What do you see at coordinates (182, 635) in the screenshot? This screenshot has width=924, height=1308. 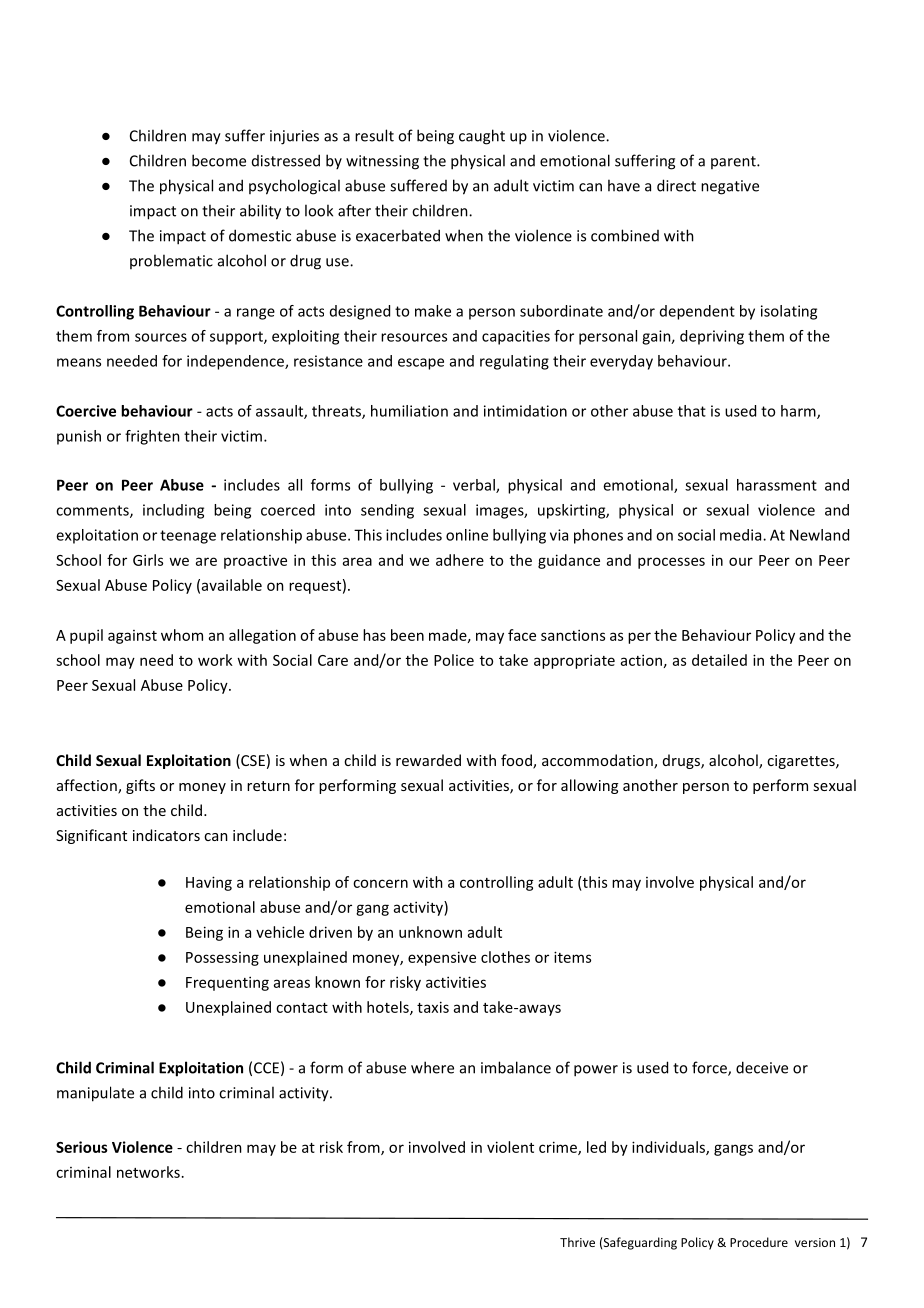 I see `whom` at bounding box center [182, 635].
